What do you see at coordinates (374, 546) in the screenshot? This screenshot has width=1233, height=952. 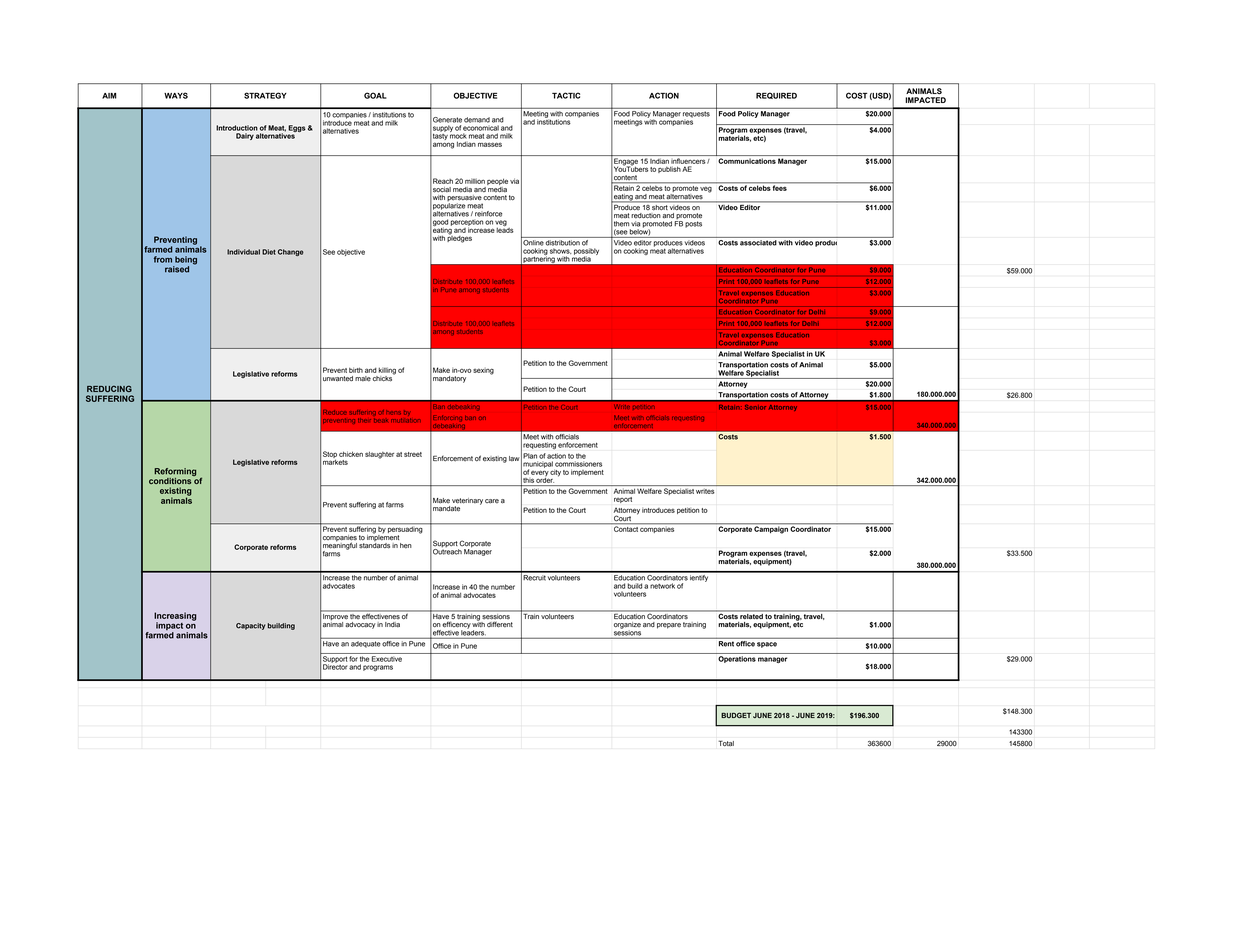 I see `standards` at bounding box center [374, 546].
